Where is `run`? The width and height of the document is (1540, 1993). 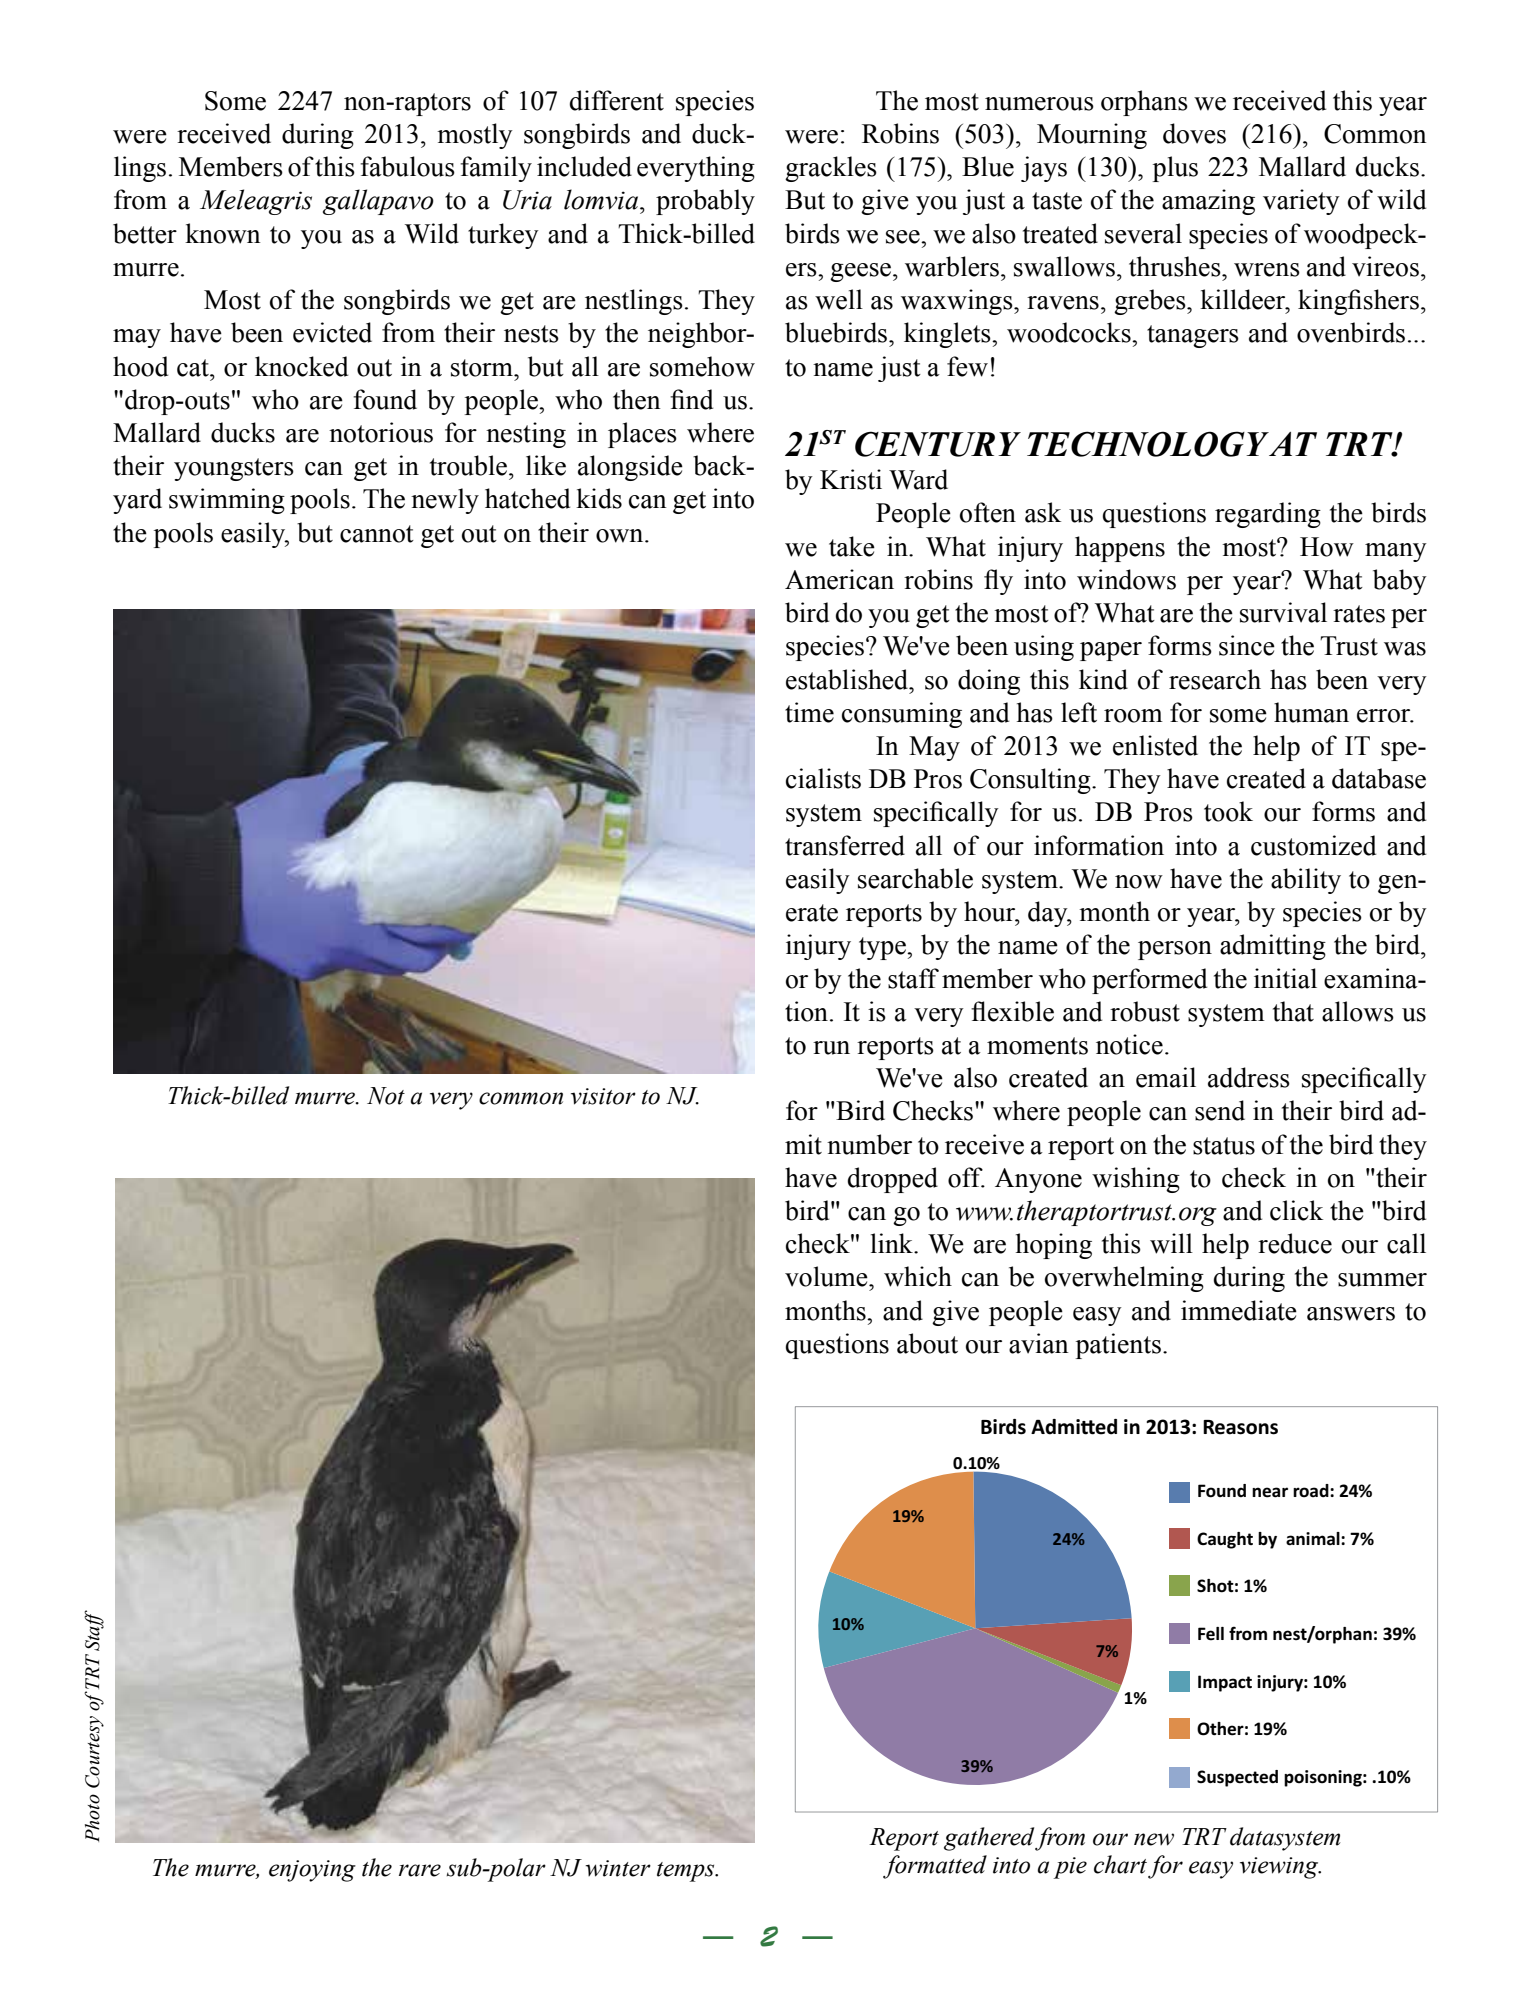 run is located at coordinates (831, 1048).
